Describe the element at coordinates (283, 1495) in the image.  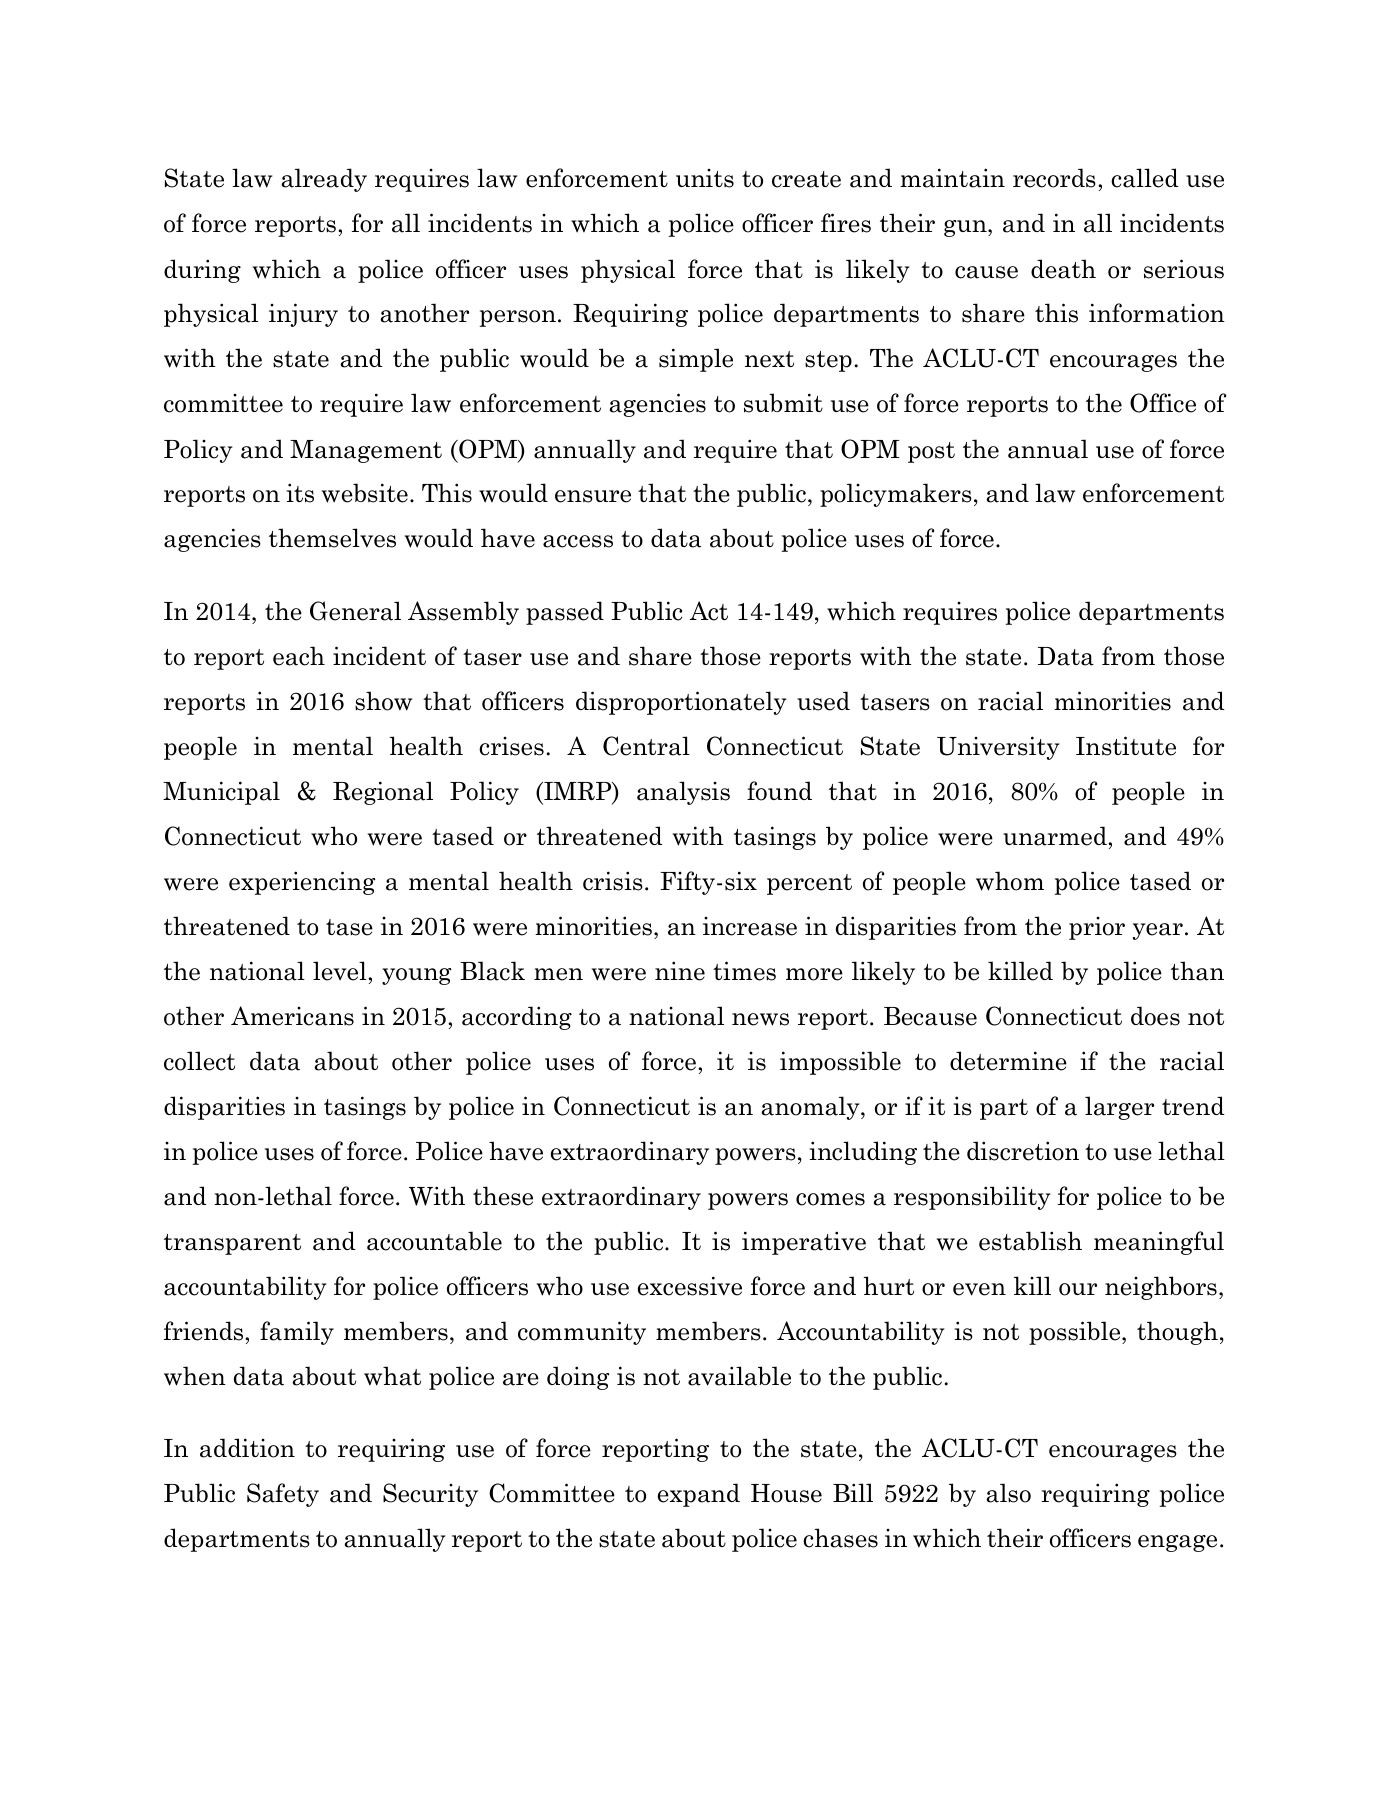
I see `Safety` at that location.
